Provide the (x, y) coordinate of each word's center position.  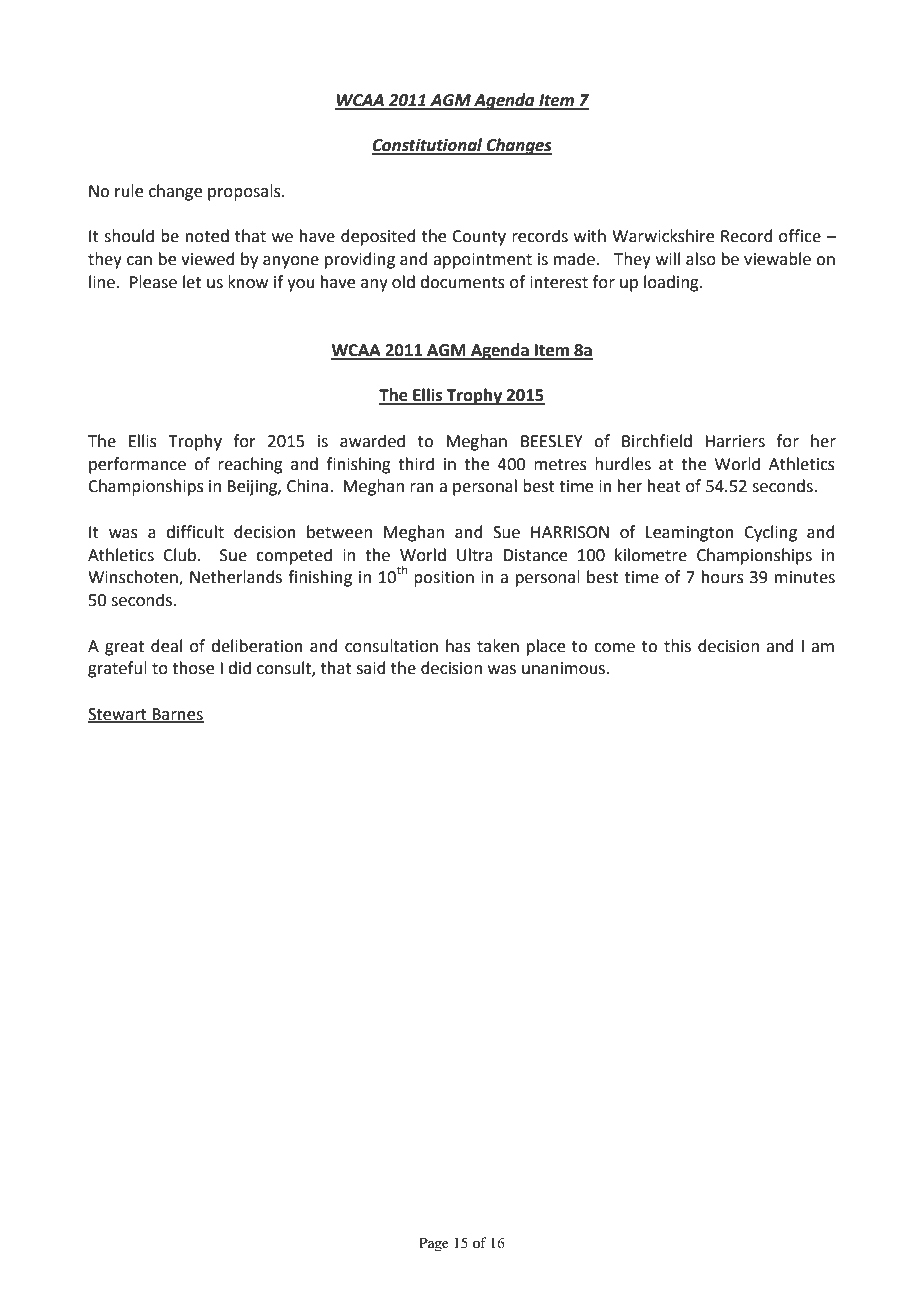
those (193, 668)
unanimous (565, 668)
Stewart (118, 715)
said (371, 668)
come (614, 648)
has (458, 646)
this (677, 646)
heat (664, 486)
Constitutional (428, 146)
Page (434, 1244)
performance (137, 465)
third (416, 464)
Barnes (177, 715)
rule (129, 191)
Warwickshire (663, 236)
